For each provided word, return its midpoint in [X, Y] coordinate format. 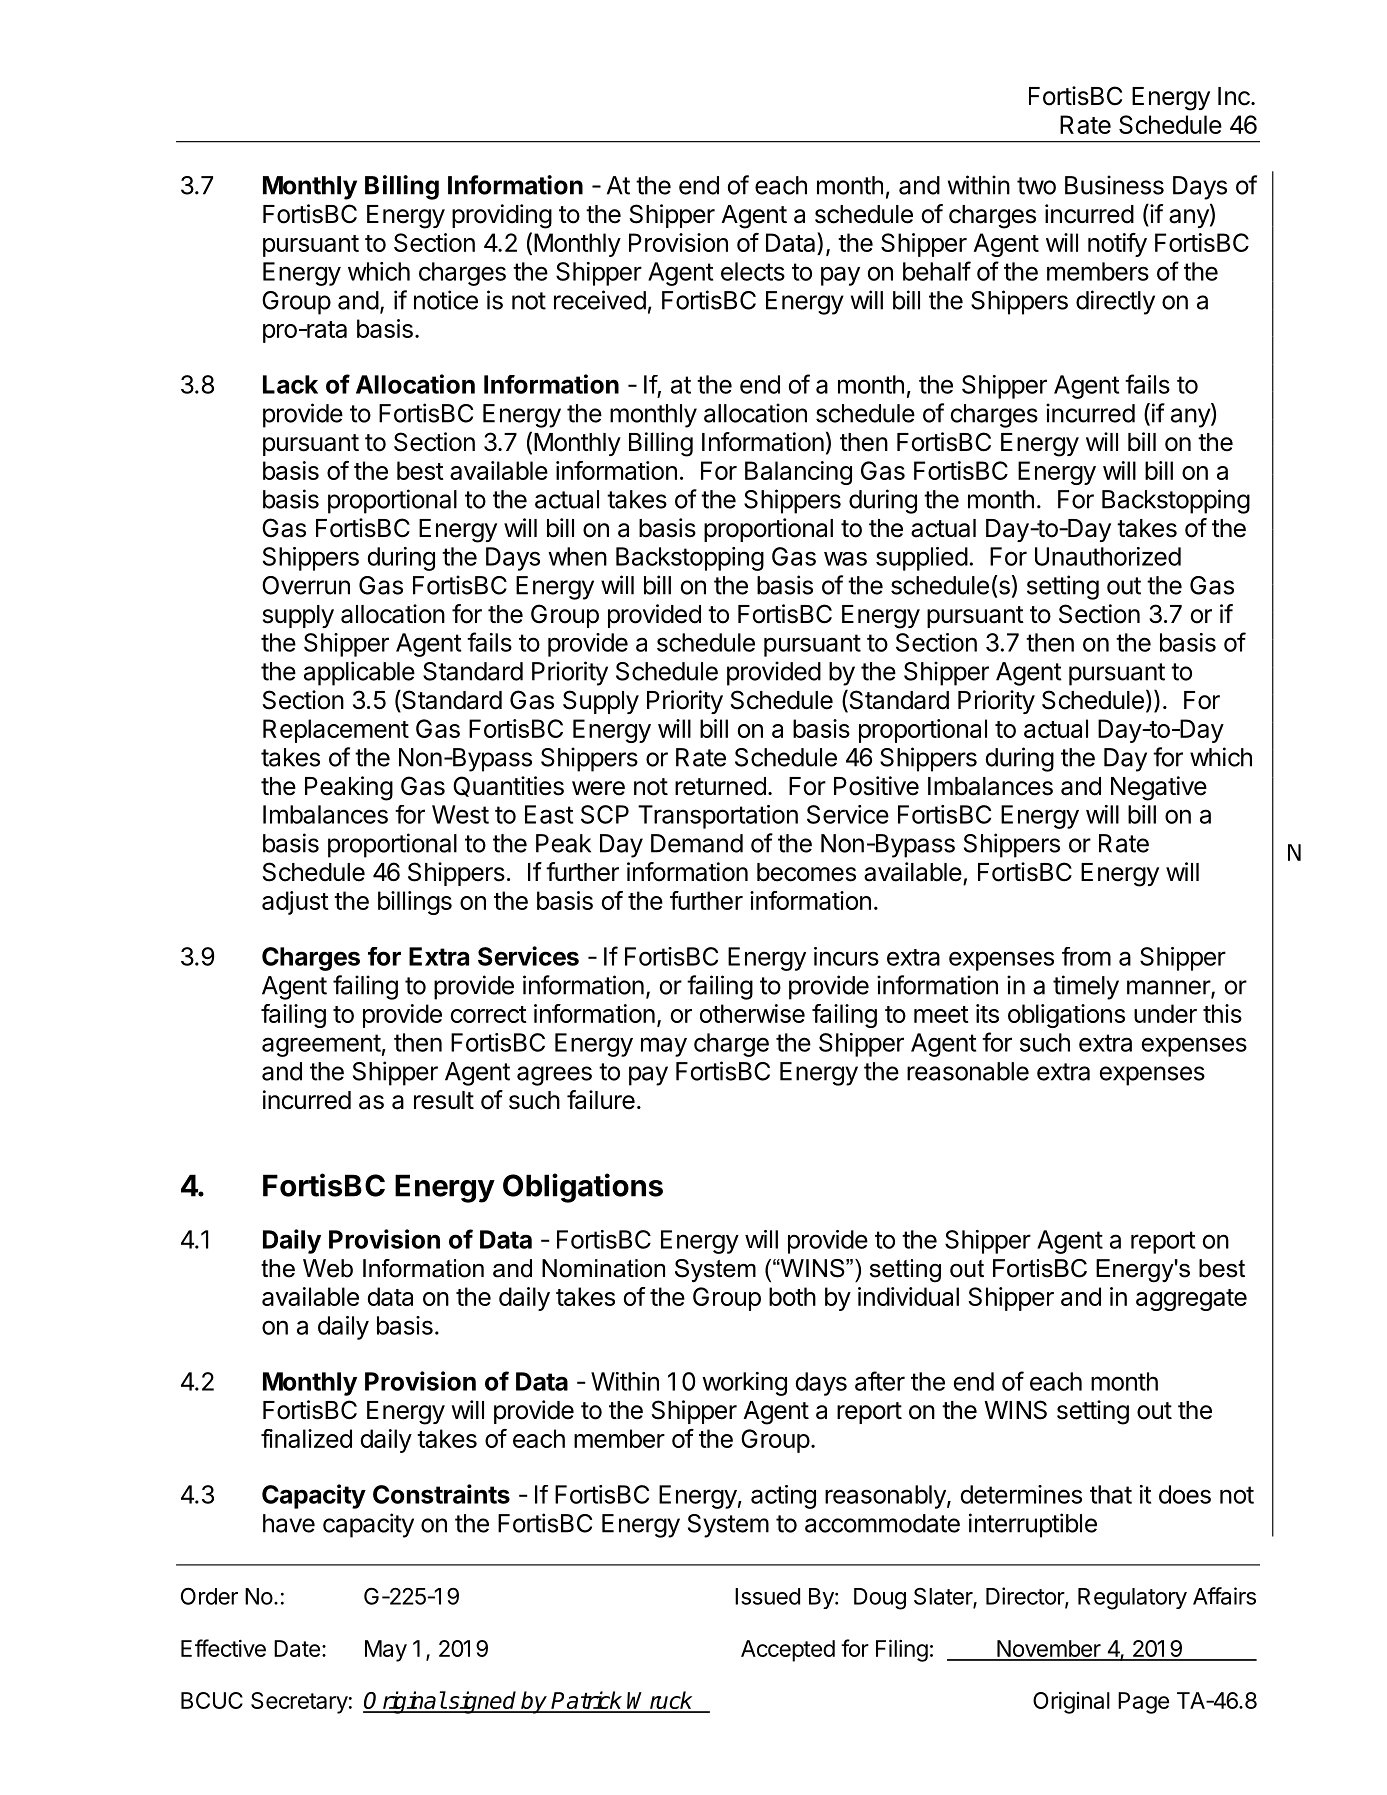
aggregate [1191, 1300]
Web [328, 1268]
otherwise [752, 1013]
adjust [295, 903]
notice [446, 300]
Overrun [306, 585]
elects [753, 271]
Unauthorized [1108, 556]
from [1086, 956]
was [845, 559]
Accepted [788, 1651]
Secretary [299, 1703]
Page [1143, 1703]
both [792, 1296]
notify [1117, 245]
